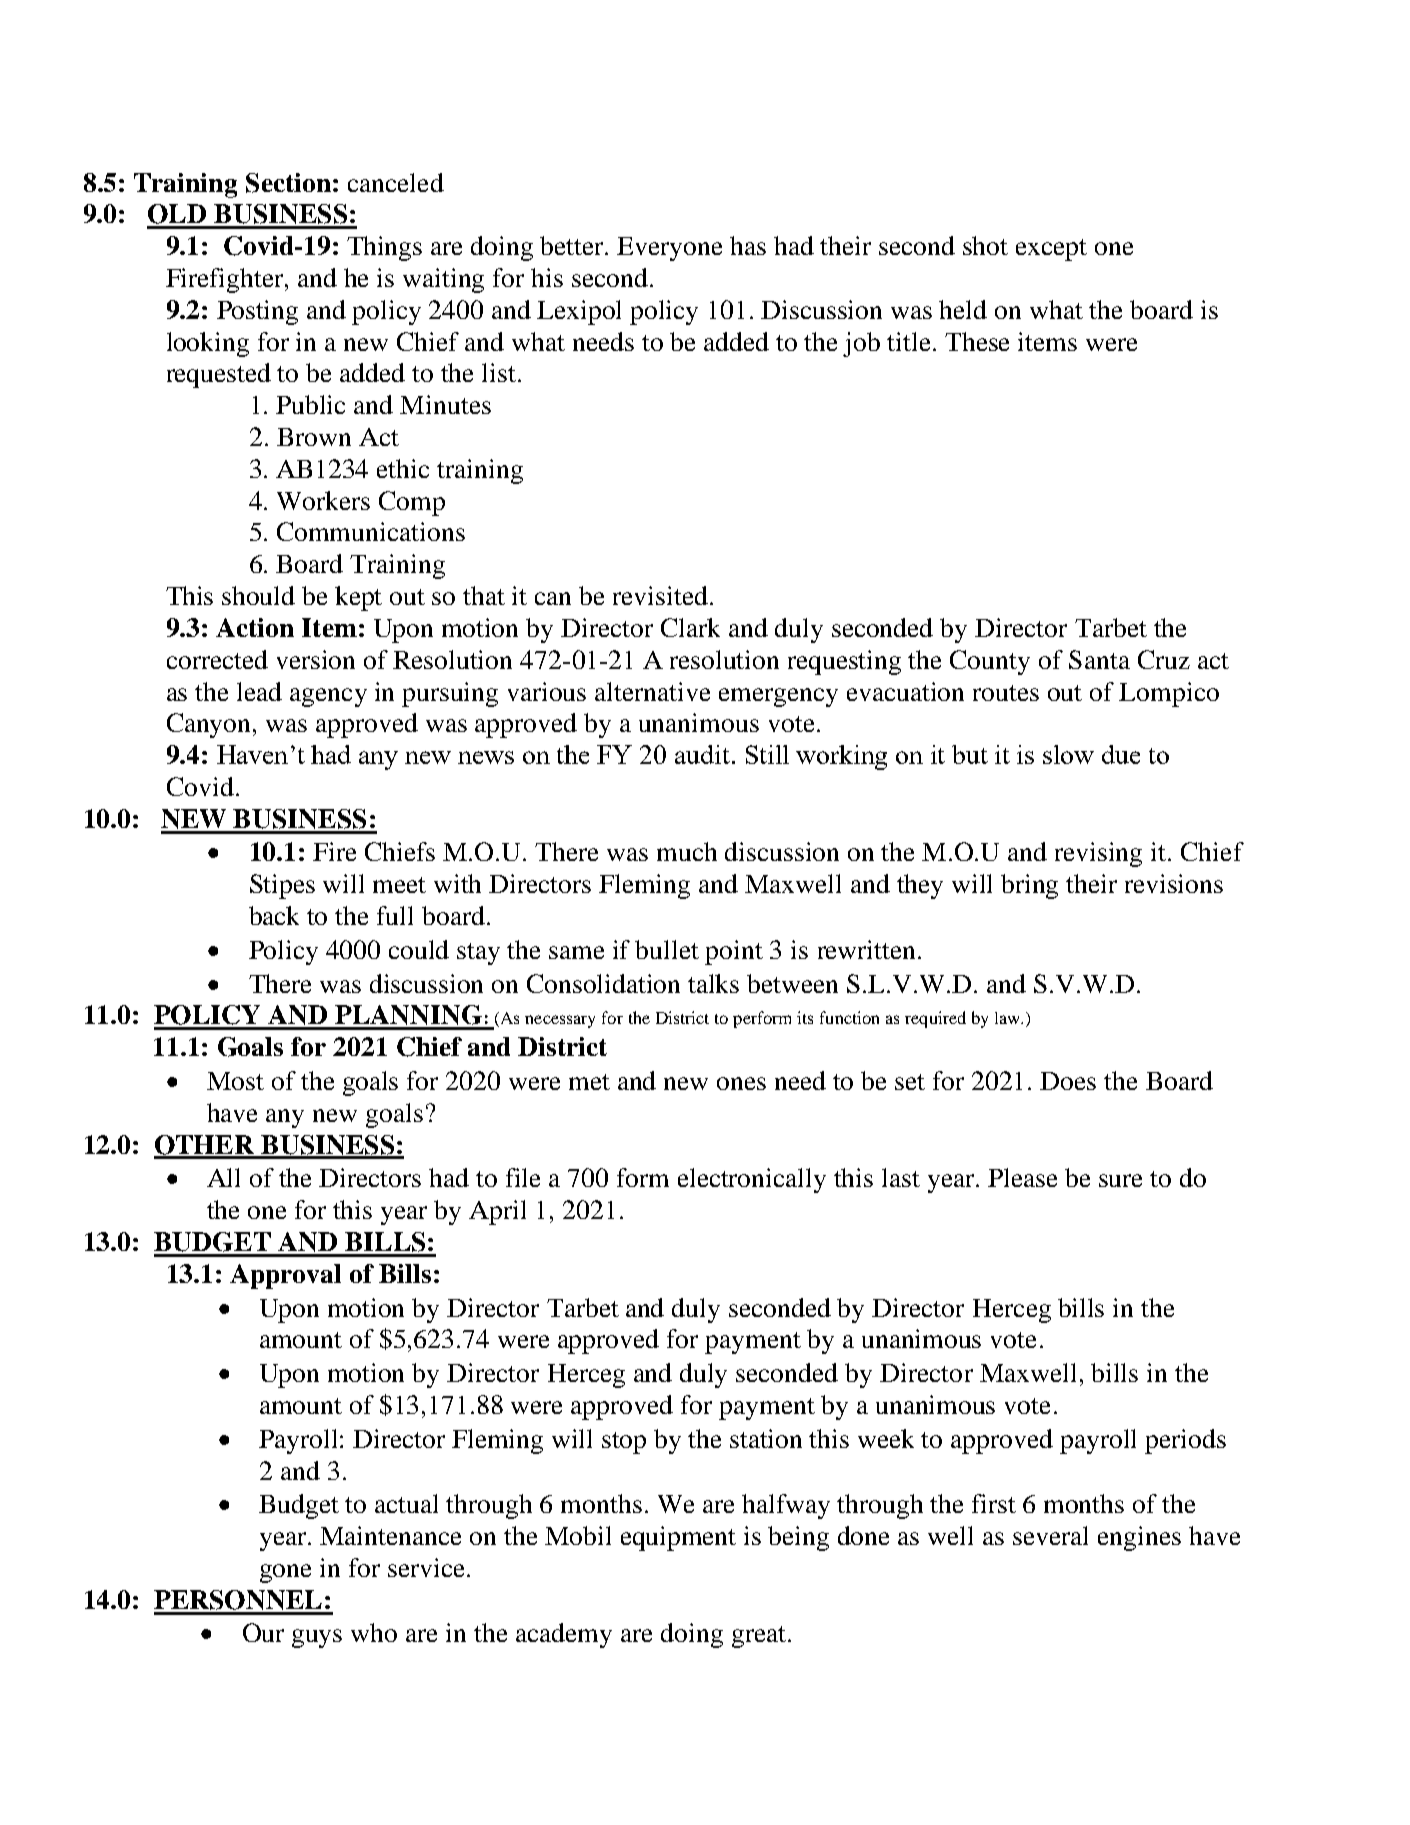  Describe the element at coordinates (1050, 1535) in the screenshot. I see `several` at that location.
